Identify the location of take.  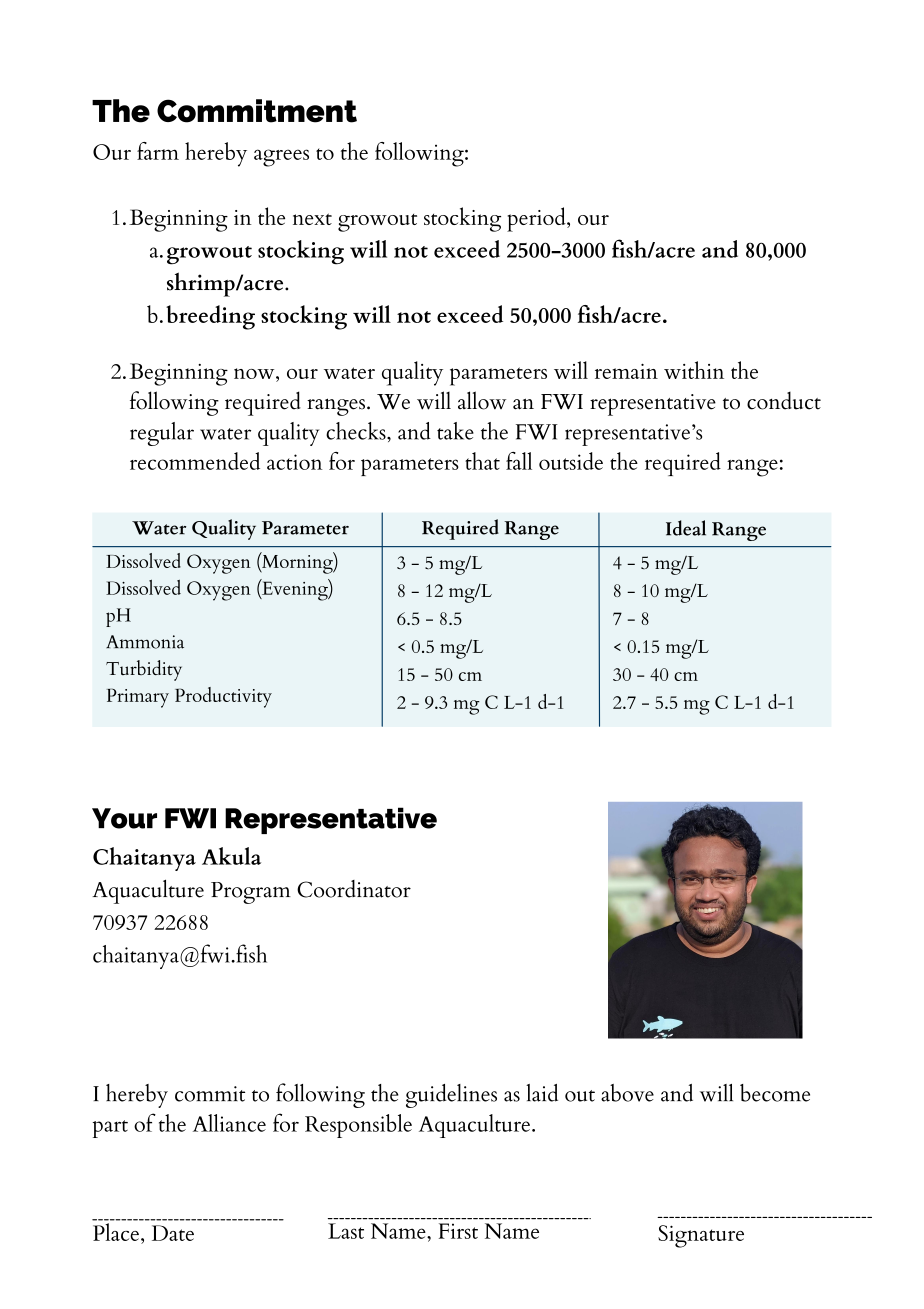
(455, 431).
